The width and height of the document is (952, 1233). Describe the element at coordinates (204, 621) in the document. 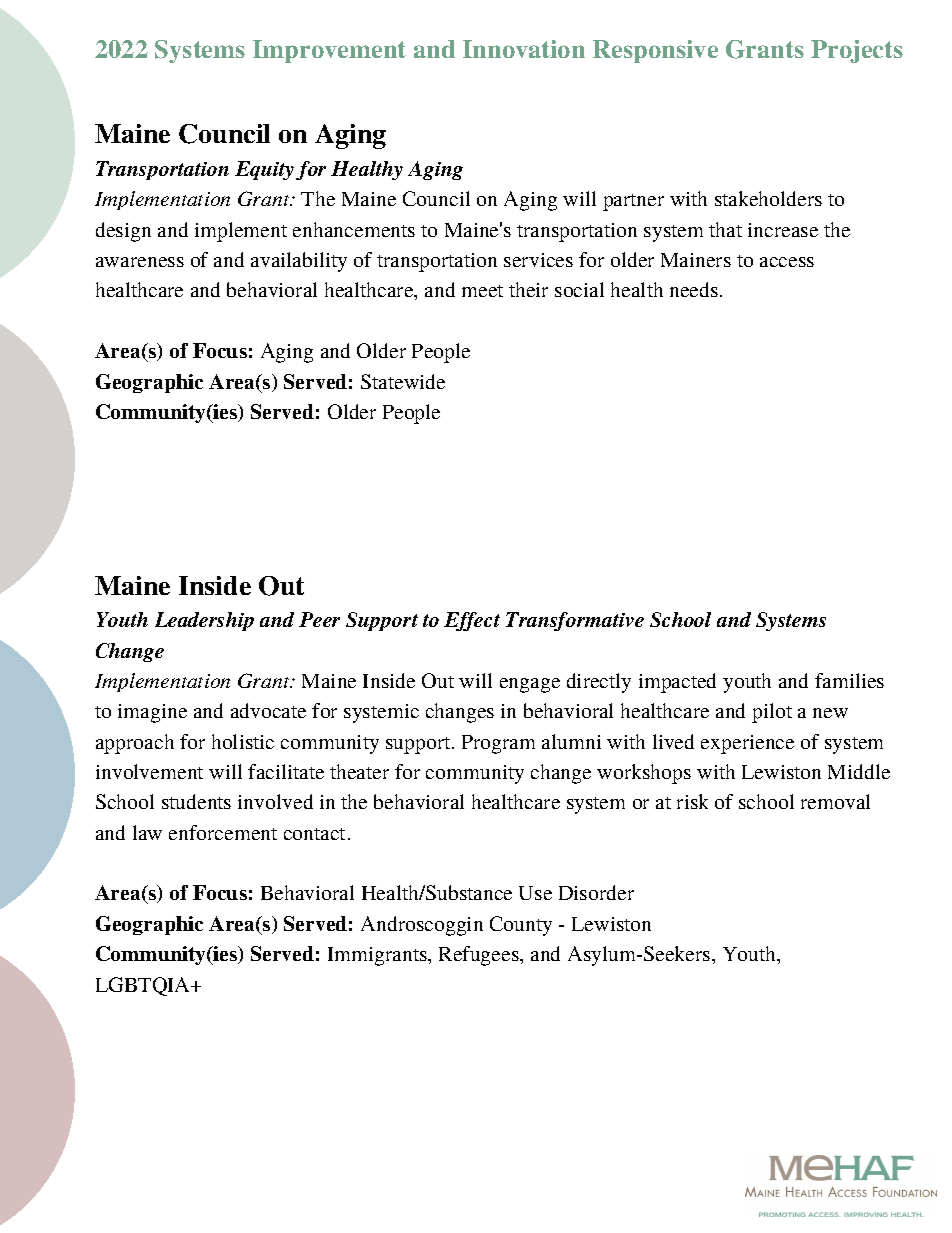

I see `Leadership` at that location.
